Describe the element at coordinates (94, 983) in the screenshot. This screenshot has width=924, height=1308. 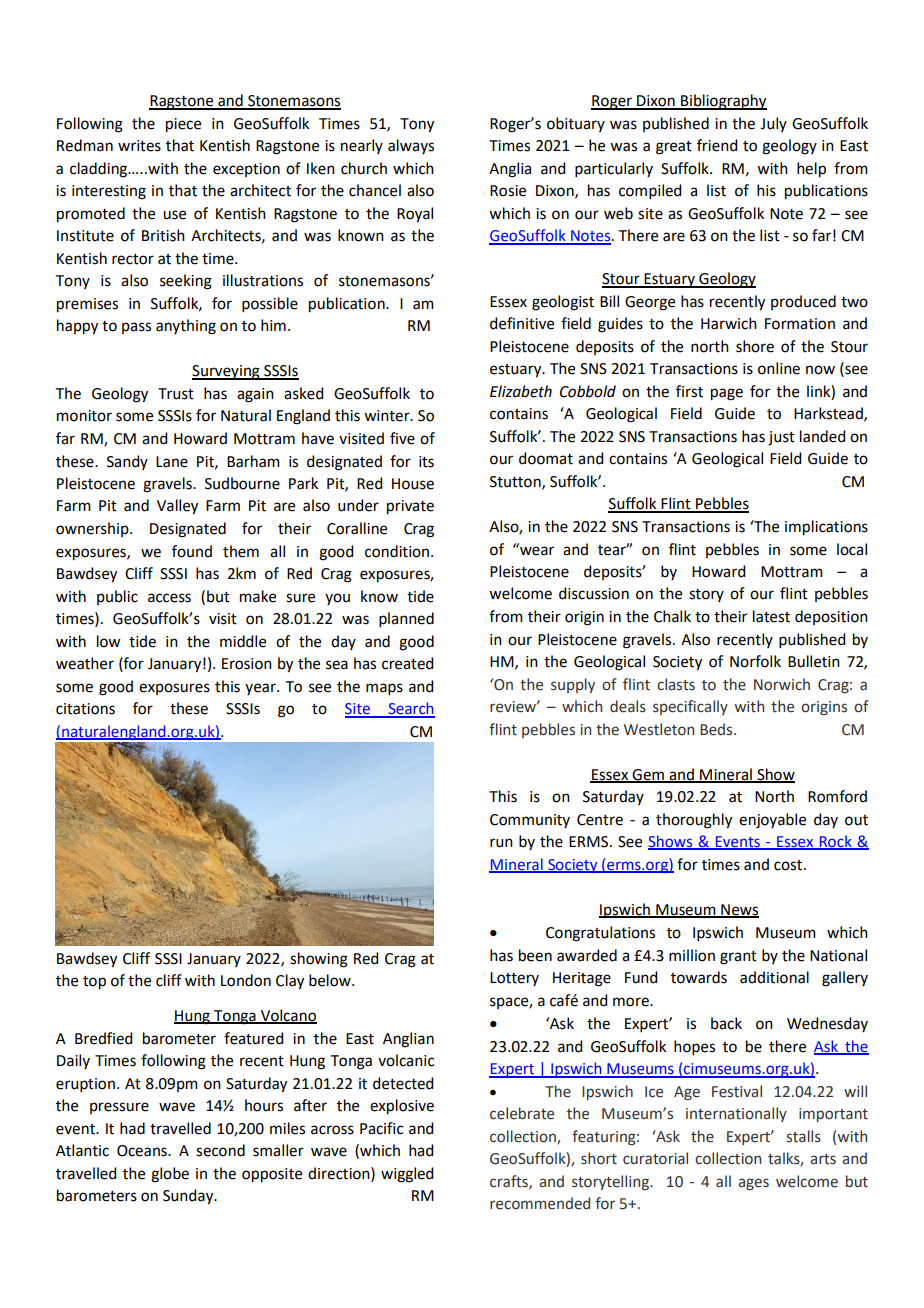
I see `top` at that location.
